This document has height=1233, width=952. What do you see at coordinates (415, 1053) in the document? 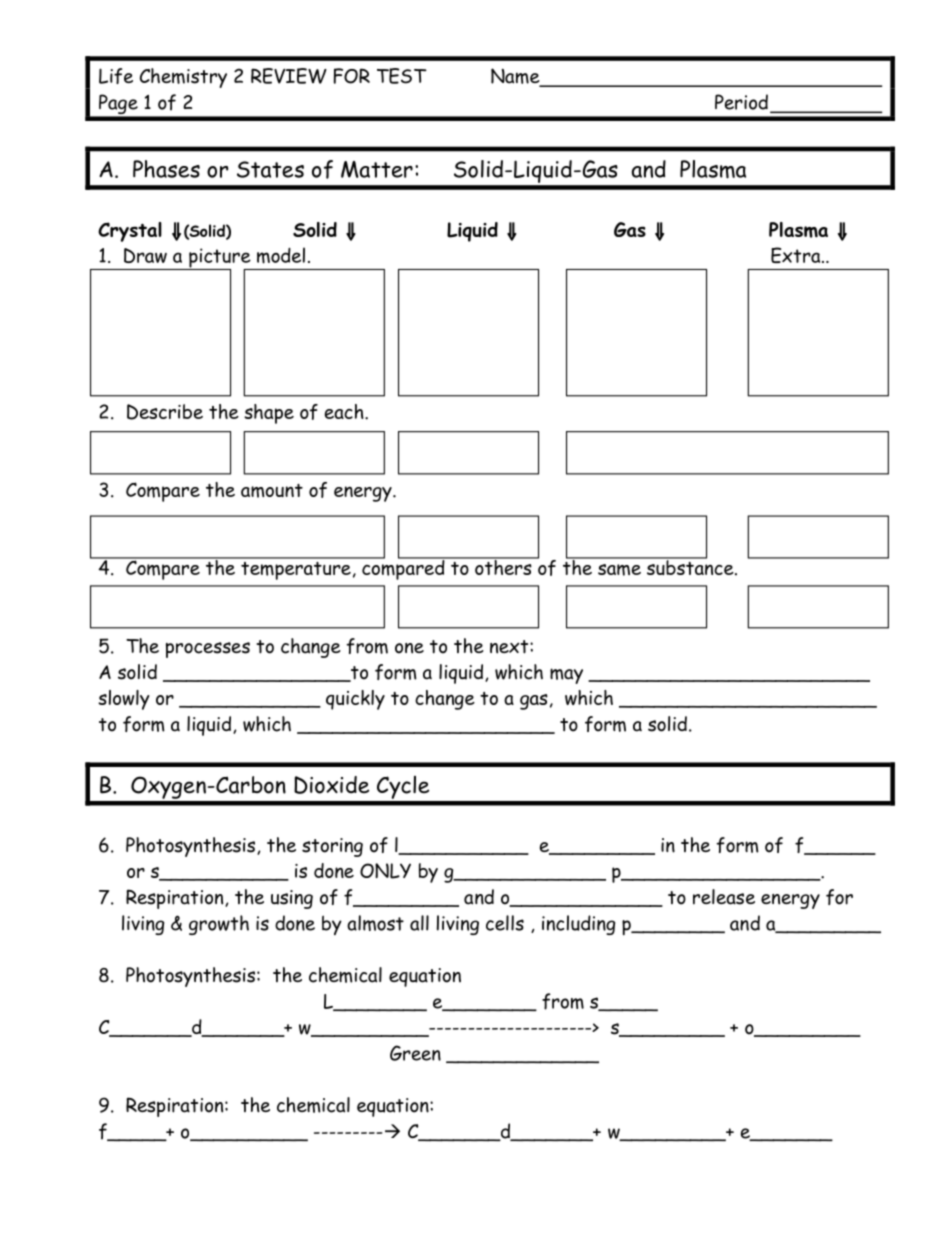
I see `Green` at bounding box center [415, 1053].
